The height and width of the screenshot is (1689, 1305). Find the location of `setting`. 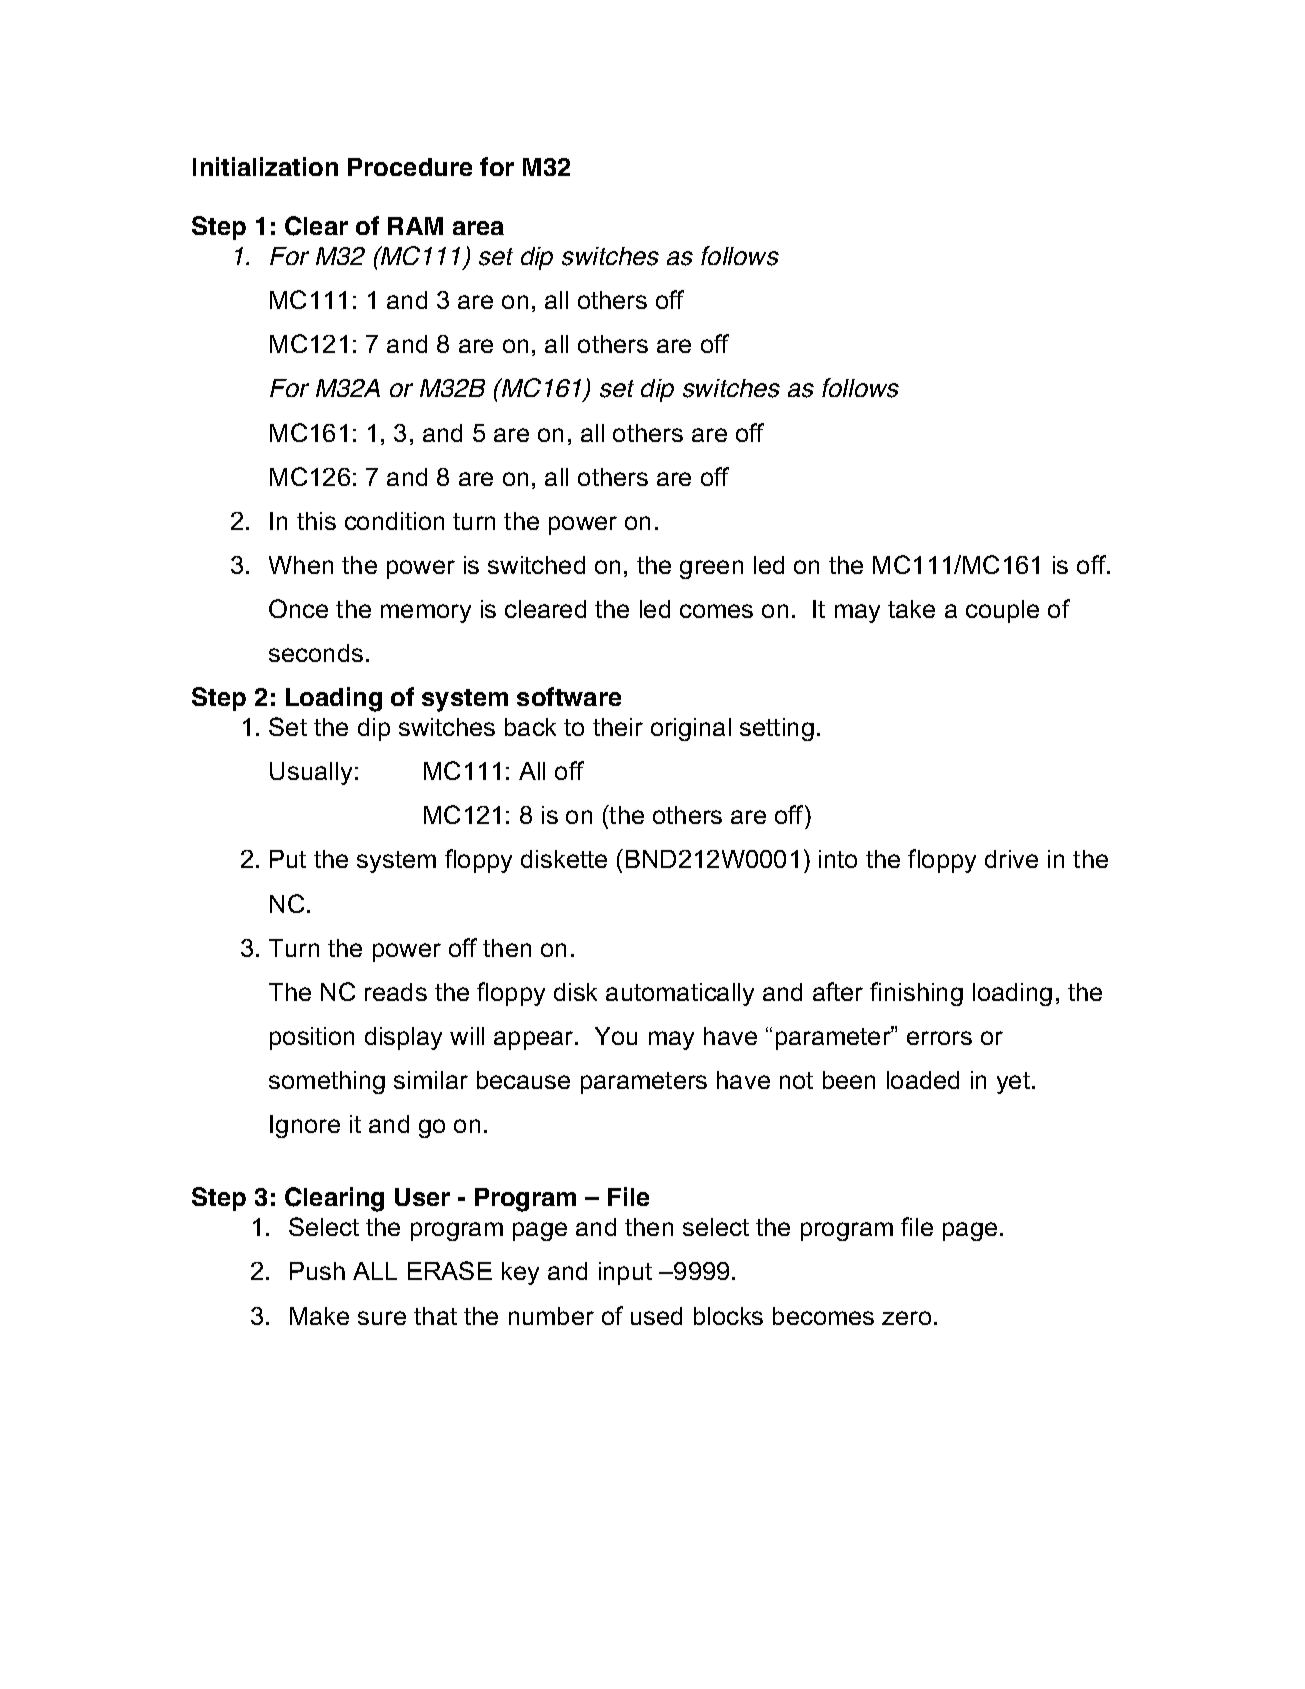

setting is located at coordinates (777, 729).
